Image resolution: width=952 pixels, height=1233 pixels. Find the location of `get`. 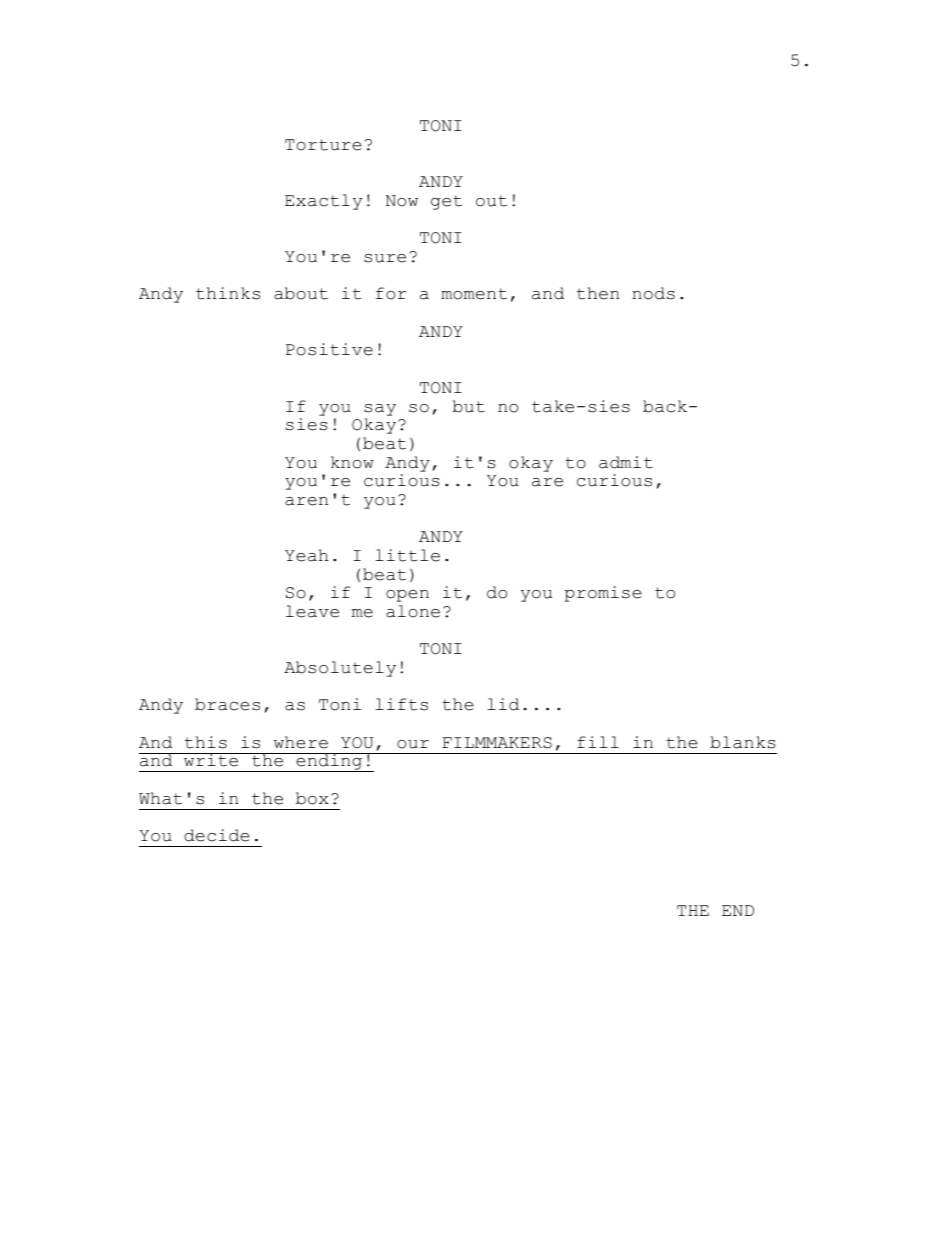

get is located at coordinates (446, 202).
